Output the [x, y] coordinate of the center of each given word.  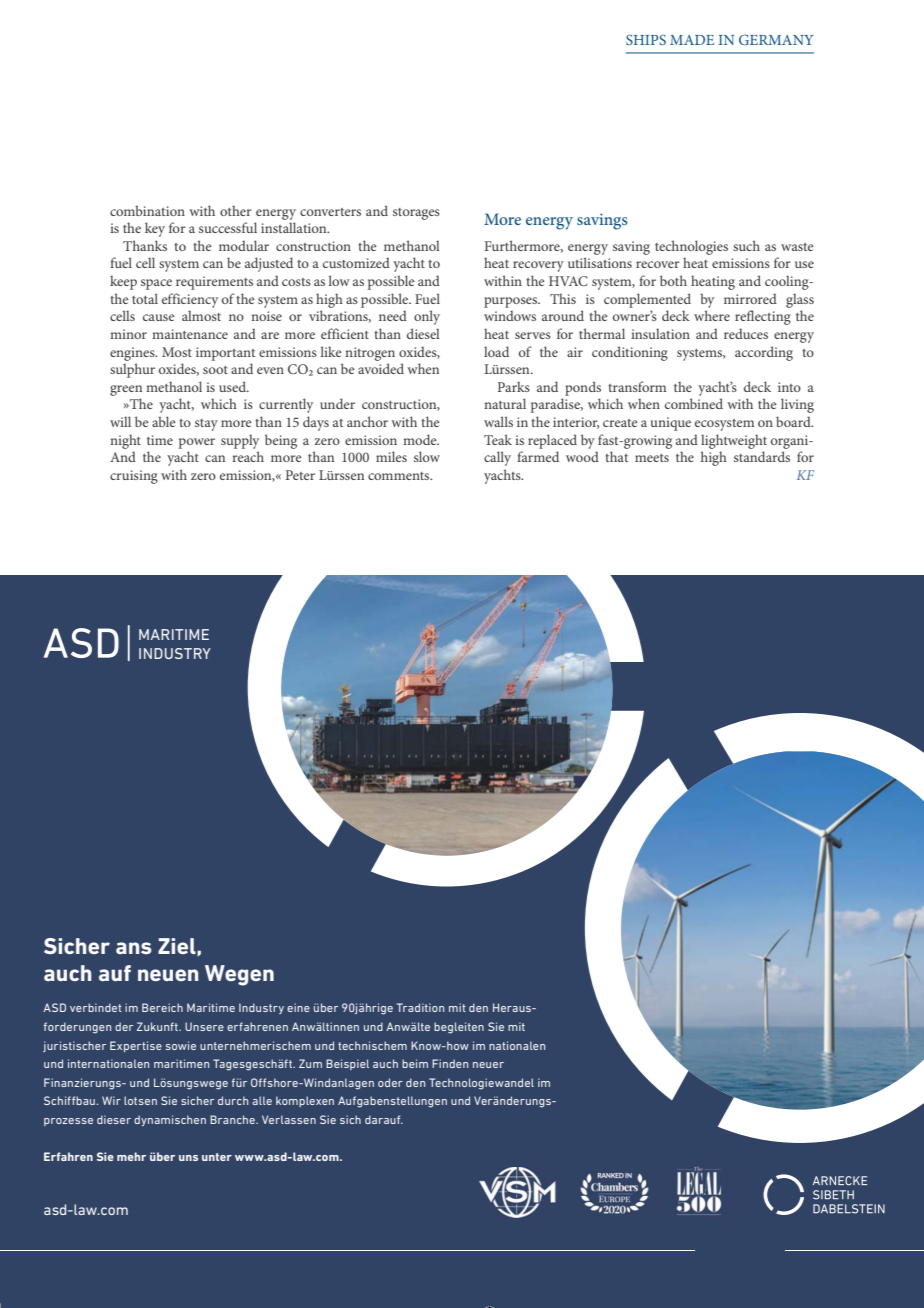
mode [421, 439]
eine [298, 1007]
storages [416, 214]
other [236, 210]
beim [415, 1063]
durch [233, 1100]
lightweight [734, 441]
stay [206, 425]
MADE [692, 40]
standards [762, 456]
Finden [450, 1063]
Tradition [420, 1007]
